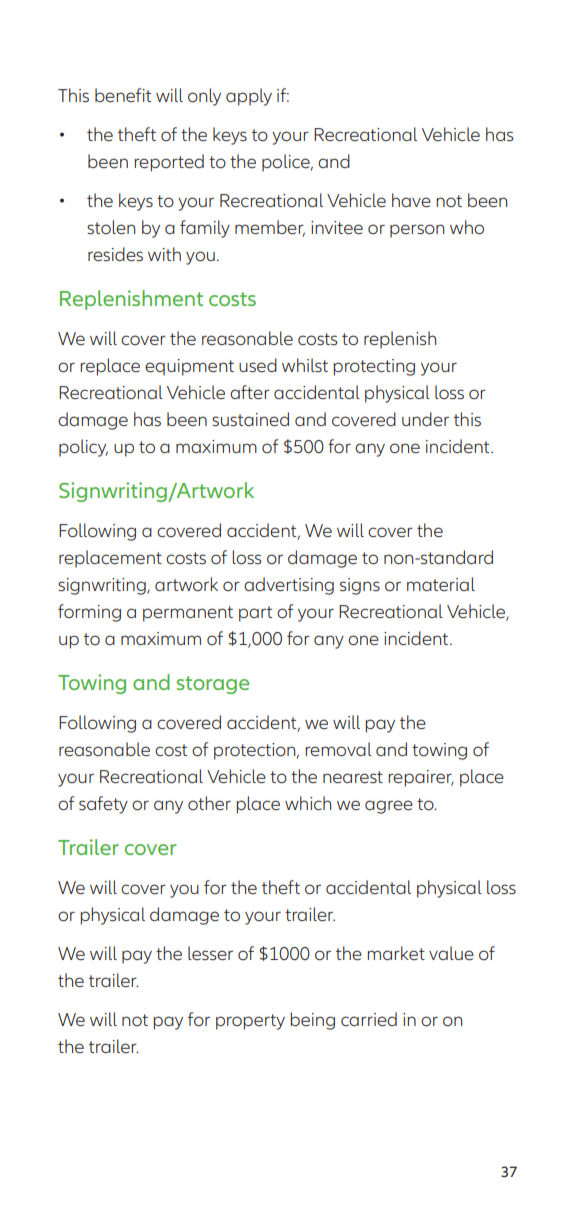 The height and width of the page is (1223, 576). What do you see at coordinates (411, 200) in the page?
I see `have` at bounding box center [411, 200].
